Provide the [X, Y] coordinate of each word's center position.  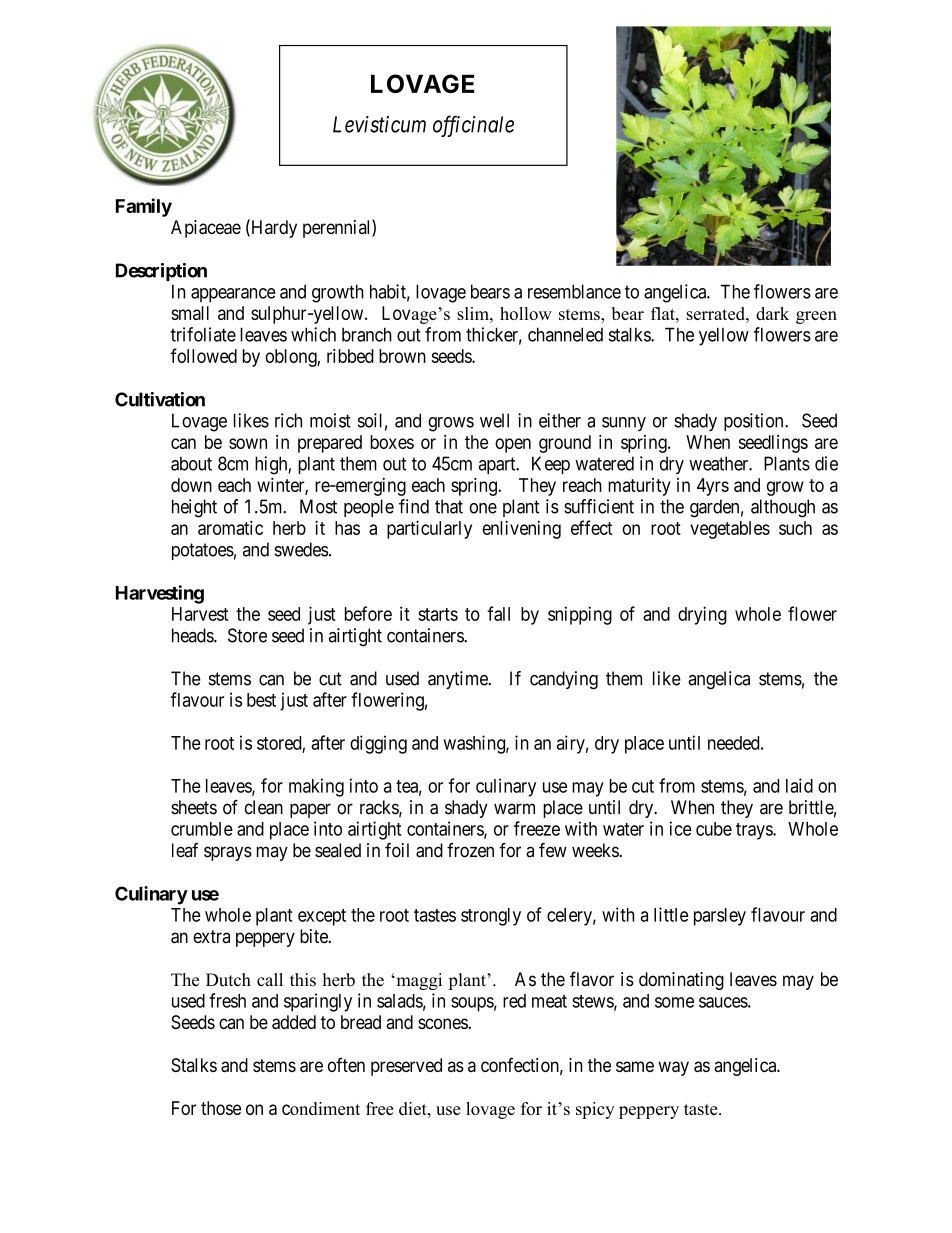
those [221, 1108]
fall [498, 613]
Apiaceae [206, 229]
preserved [406, 1067]
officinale [473, 126]
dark [772, 313]
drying [702, 615]
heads [193, 635]
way [673, 1068]
